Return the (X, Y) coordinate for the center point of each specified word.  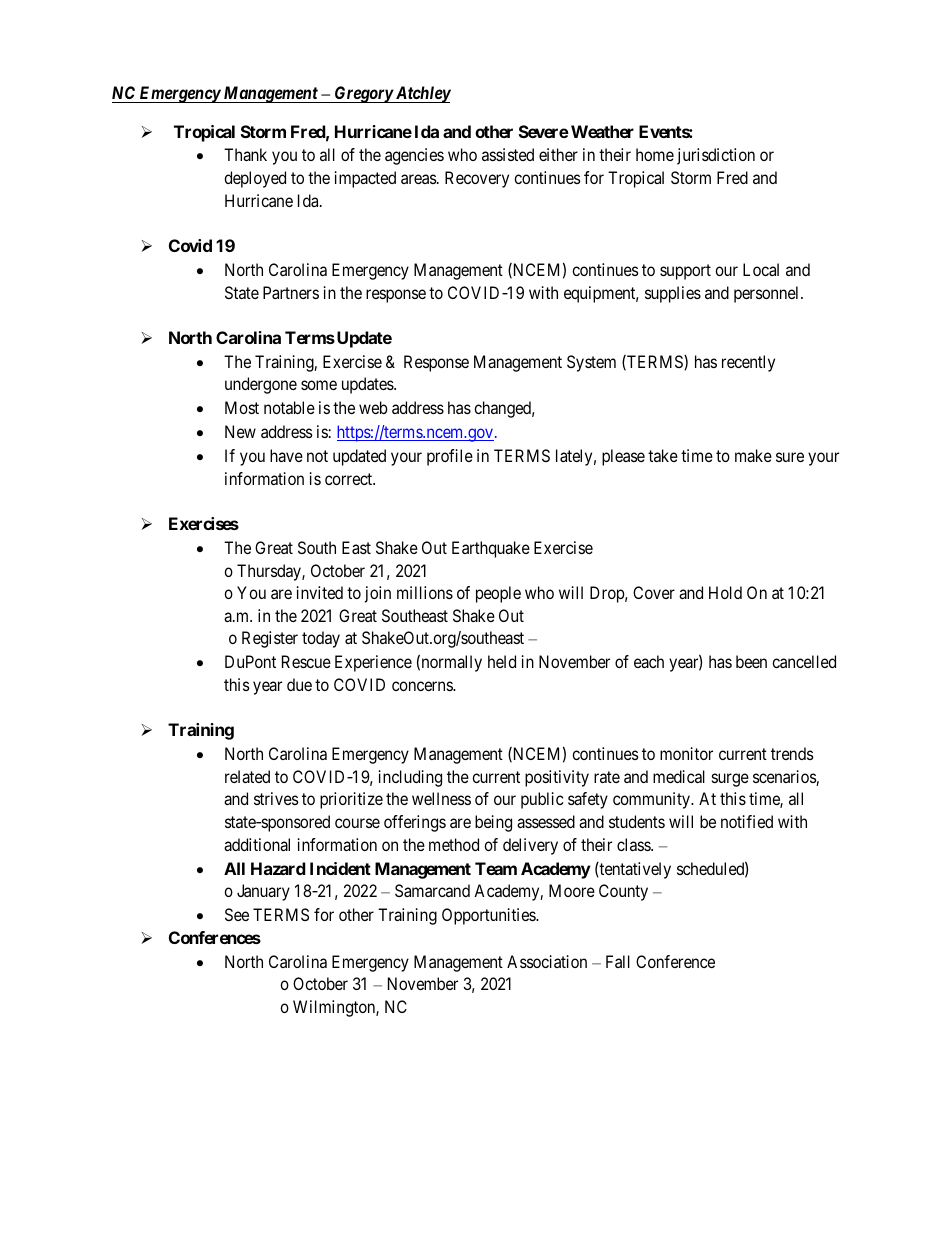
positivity (557, 778)
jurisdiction (716, 156)
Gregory (363, 94)
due (299, 684)
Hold (725, 592)
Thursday (270, 572)
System (591, 363)
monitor (686, 753)
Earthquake (491, 549)
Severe (544, 131)
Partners (291, 292)
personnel (768, 294)
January (263, 892)
